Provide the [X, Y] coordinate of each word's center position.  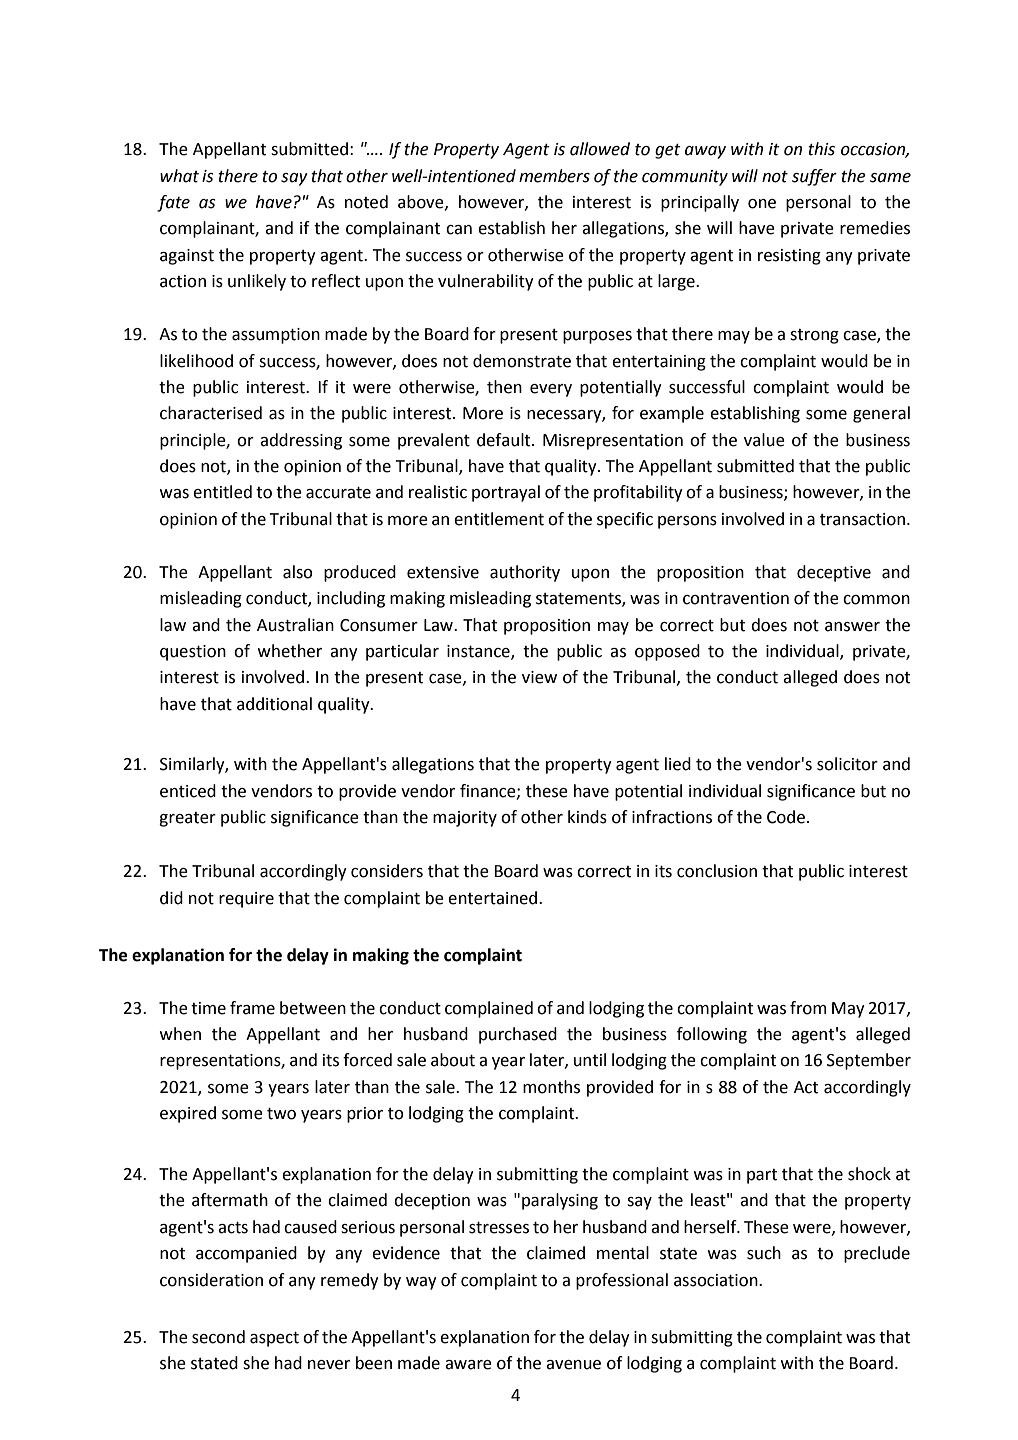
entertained [494, 898]
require [246, 900]
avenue [573, 1365]
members [554, 176]
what [179, 176]
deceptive [834, 573]
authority [525, 573]
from [808, 1008]
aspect [274, 1339]
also [298, 572]
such [764, 1253]
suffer [814, 177]
